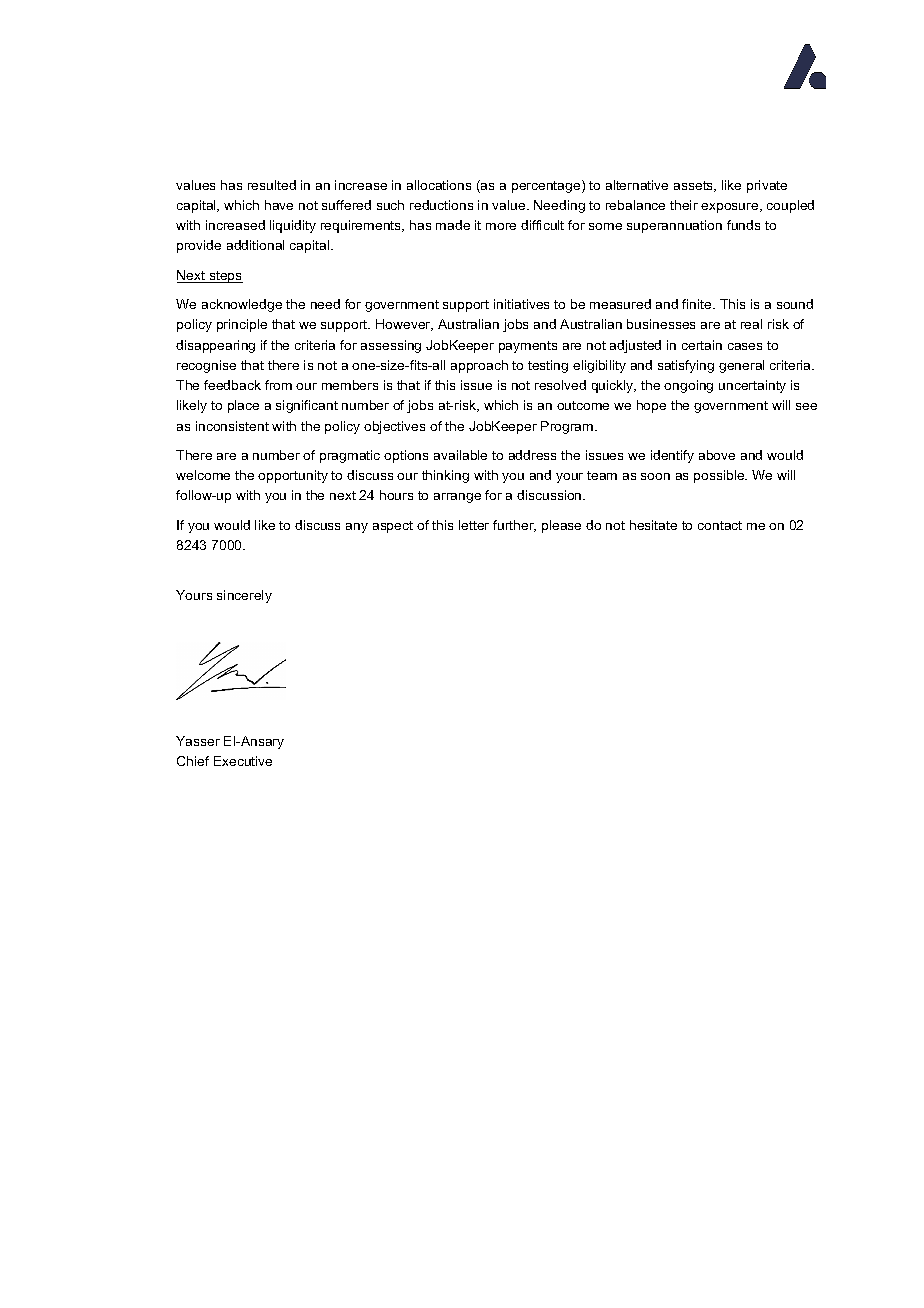  I want to click on sincerely, so click(244, 596).
